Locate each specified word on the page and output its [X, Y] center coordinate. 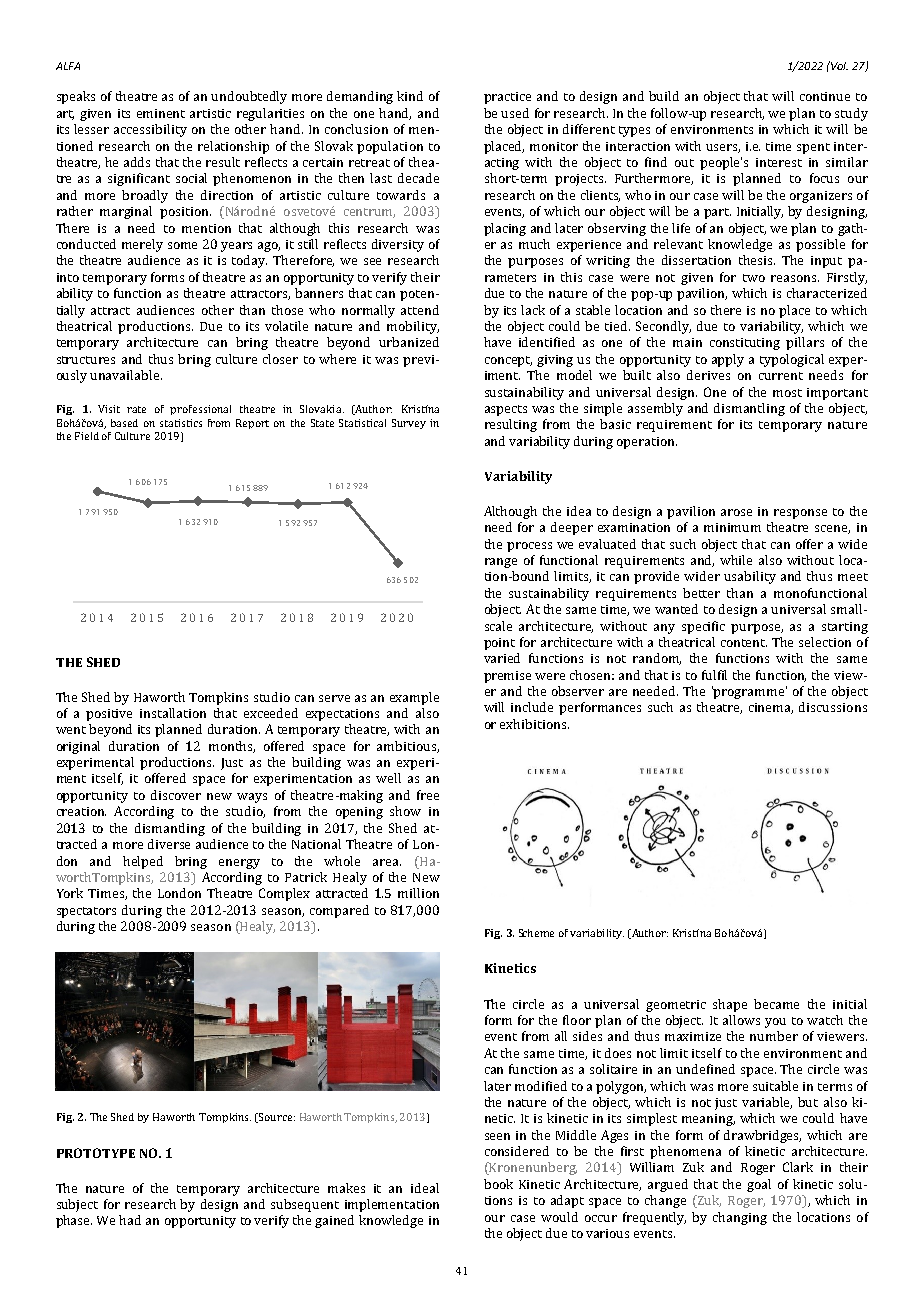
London [179, 893]
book [498, 1184]
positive [109, 715]
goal [759, 1185]
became [776, 1004]
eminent [161, 113]
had [130, 1220]
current [781, 376]
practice [507, 98]
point [499, 644]
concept [508, 361]
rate [136, 409]
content [744, 643]
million [418, 893]
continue [825, 96]
